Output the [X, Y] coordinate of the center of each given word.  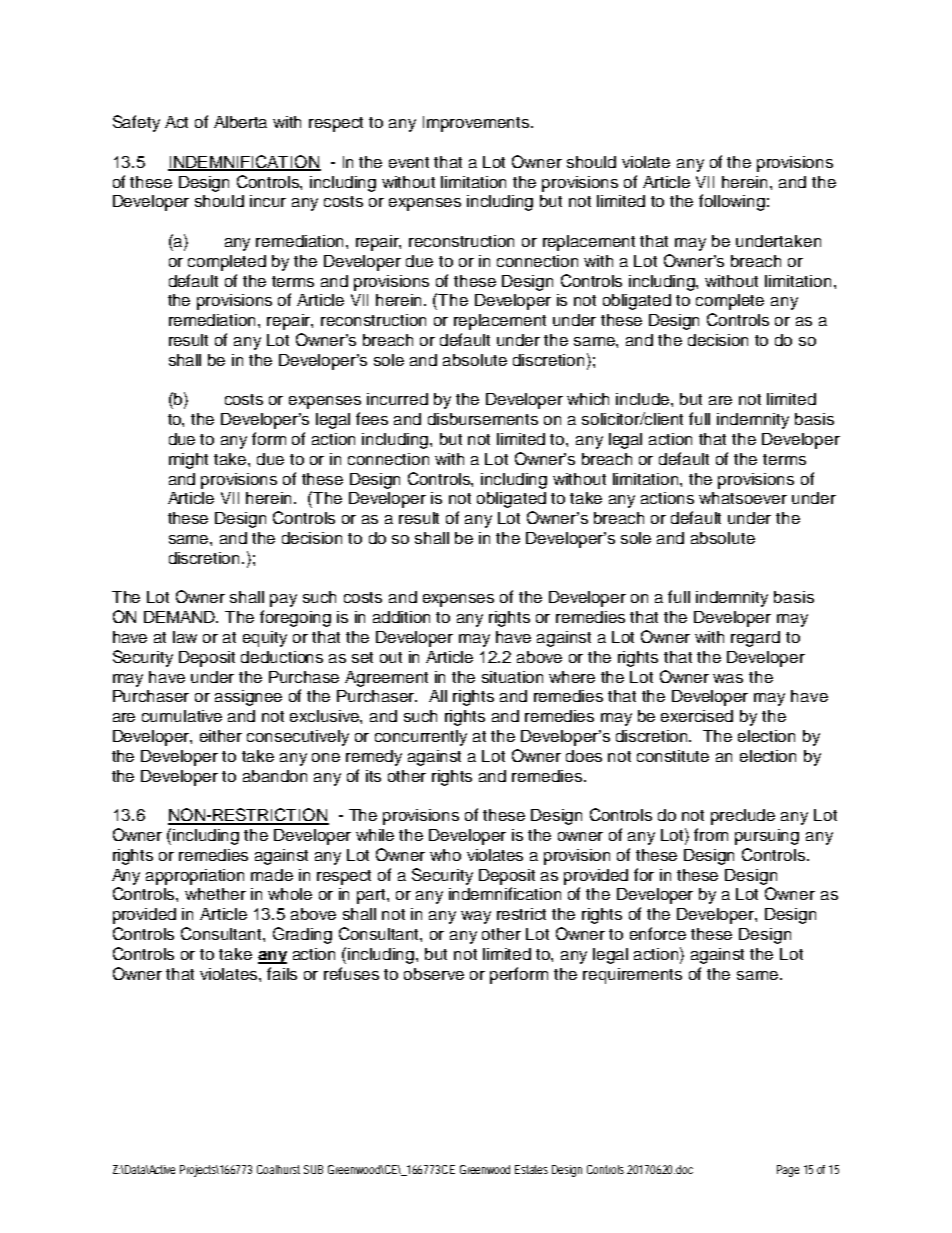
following [732, 202]
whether [215, 894]
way [476, 917]
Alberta [240, 122]
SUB [313, 1169]
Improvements [477, 124]
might [188, 461]
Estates [531, 1169]
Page [788, 1171]
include [644, 399]
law [185, 637]
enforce [658, 933]
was [728, 678]
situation [512, 677]
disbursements [483, 419]
